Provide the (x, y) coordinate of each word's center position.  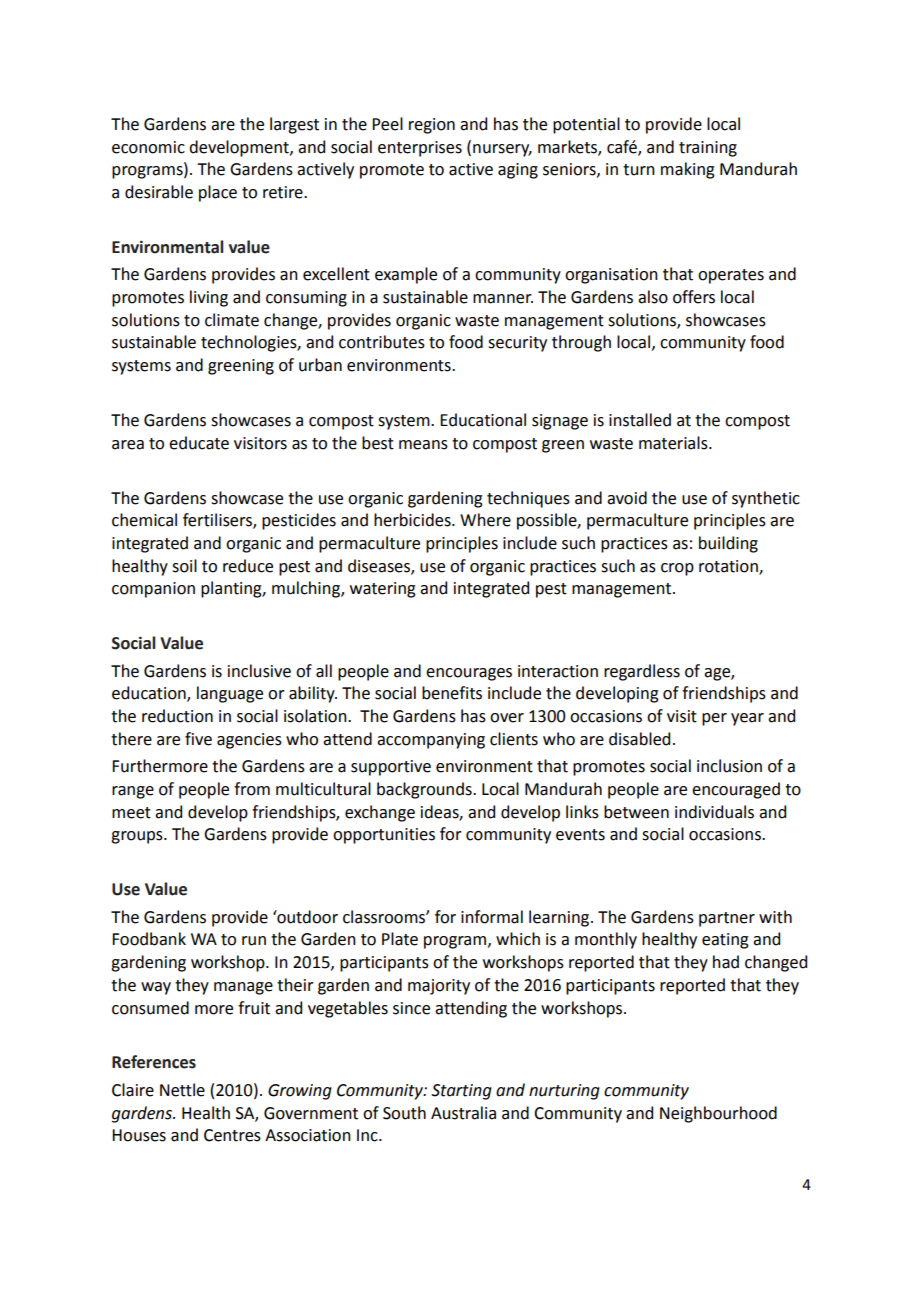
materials (674, 443)
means (423, 445)
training (708, 149)
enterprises (420, 149)
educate (199, 443)
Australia (463, 1113)
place (218, 193)
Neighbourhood (718, 1114)
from (252, 789)
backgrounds (425, 790)
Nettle (182, 1090)
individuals (714, 812)
